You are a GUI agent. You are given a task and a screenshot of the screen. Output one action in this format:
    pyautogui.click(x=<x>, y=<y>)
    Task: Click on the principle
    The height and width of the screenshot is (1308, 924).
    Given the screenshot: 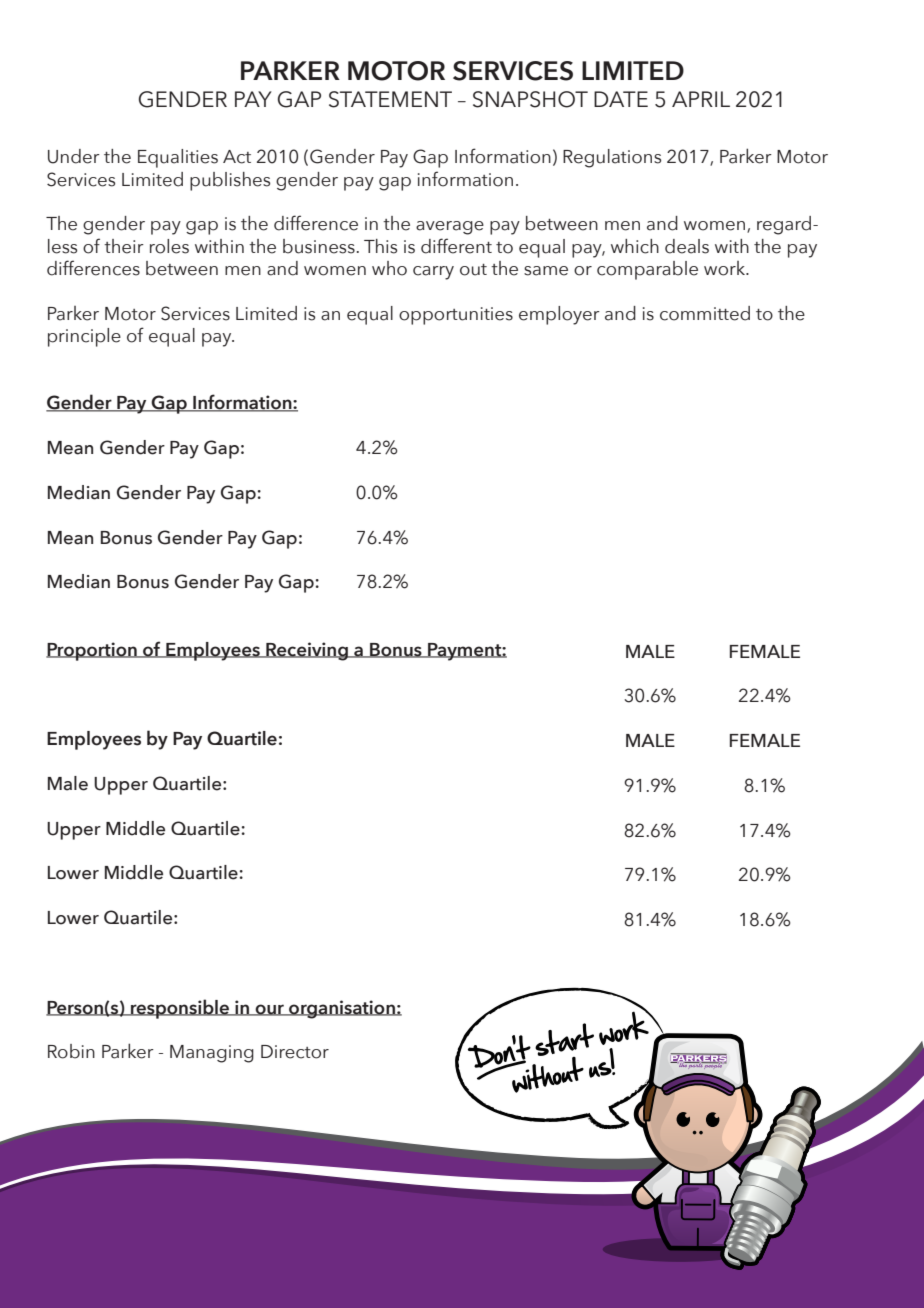 What is the action you would take?
    pyautogui.click(x=84, y=337)
